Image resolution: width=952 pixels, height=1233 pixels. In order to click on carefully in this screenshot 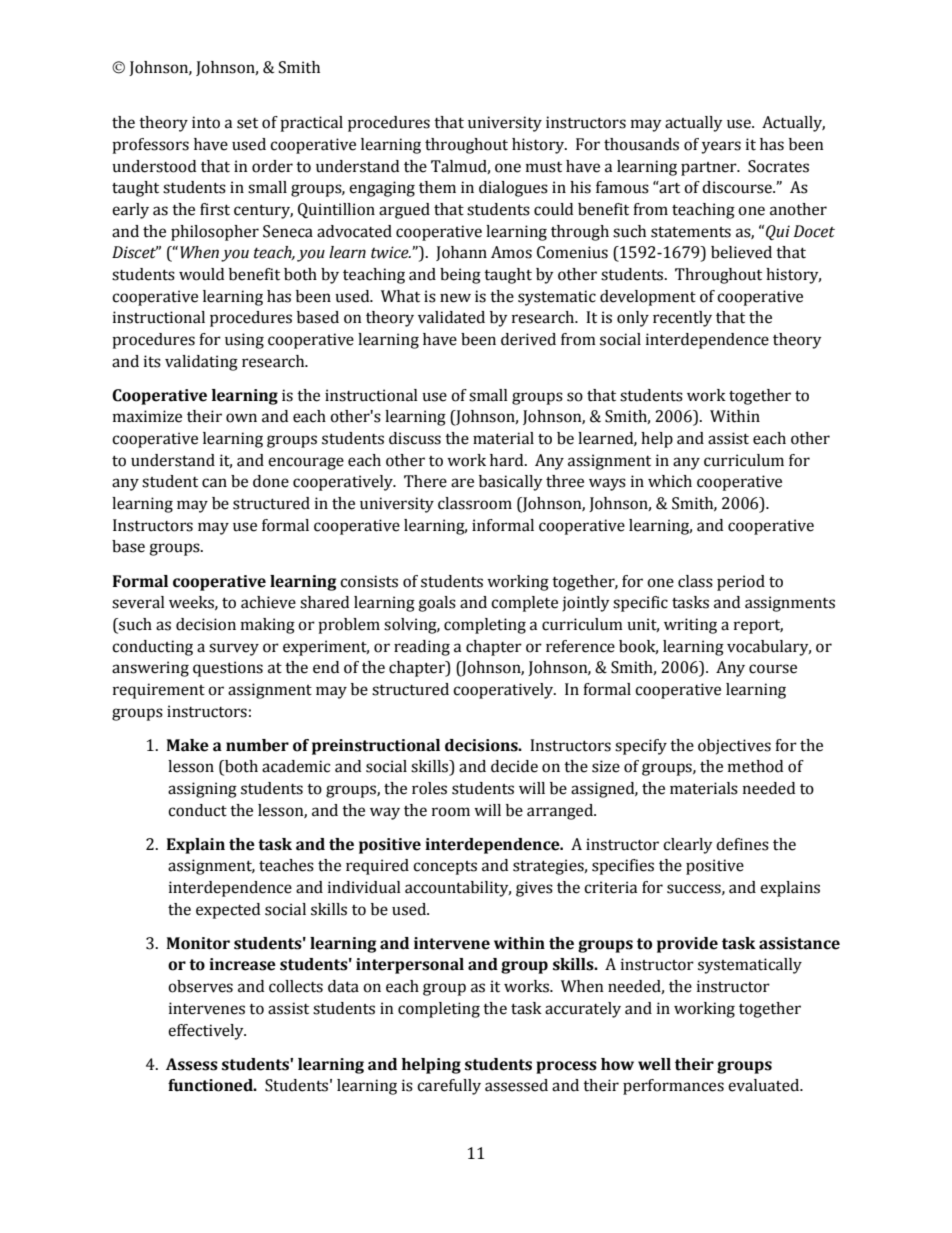, I will do `click(449, 1087)`.
